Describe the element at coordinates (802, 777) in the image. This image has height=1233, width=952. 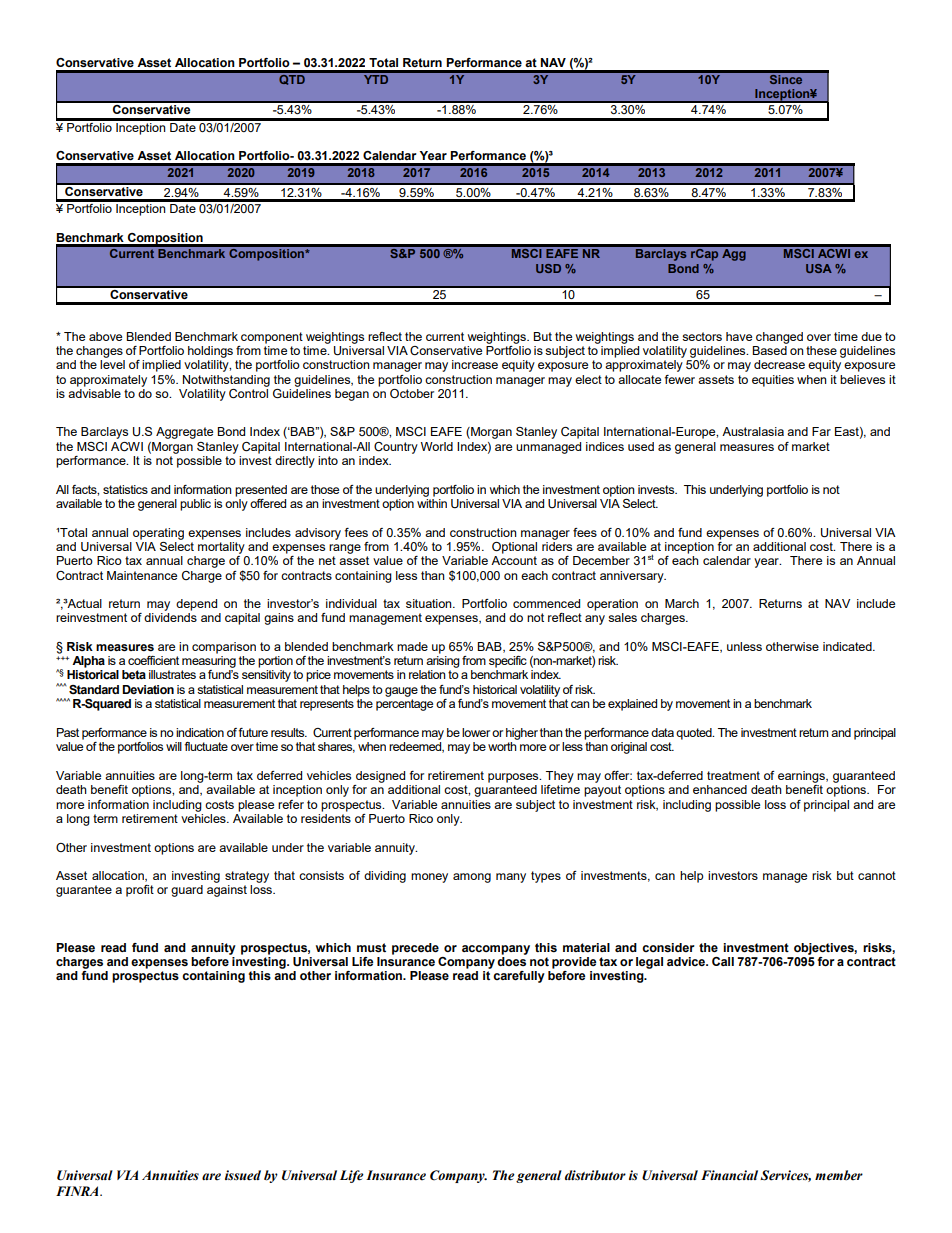
I see `earnings` at that location.
